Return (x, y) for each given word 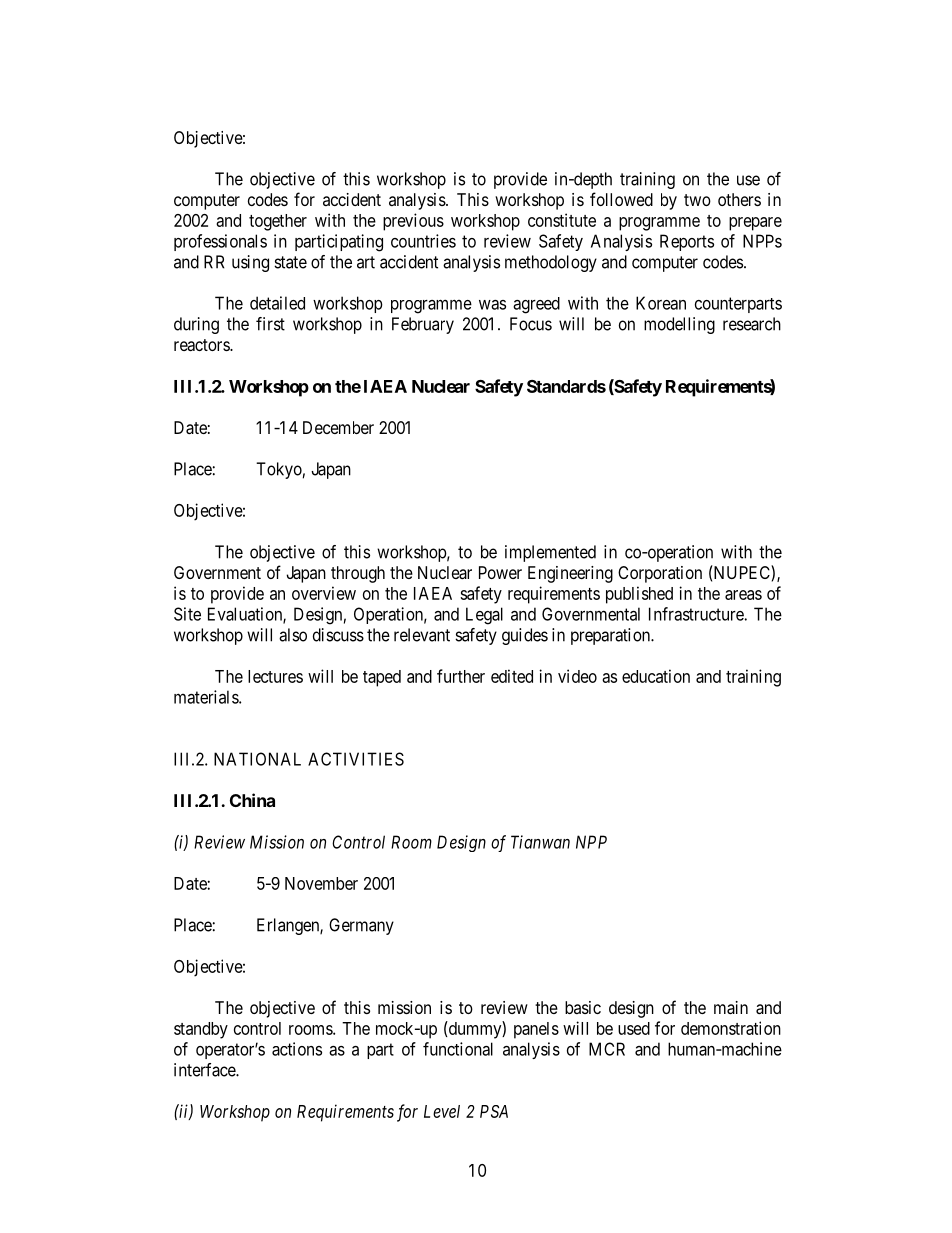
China (252, 800)
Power (500, 572)
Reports (687, 242)
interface (205, 1070)
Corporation (660, 574)
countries (423, 241)
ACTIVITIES (356, 759)
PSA (494, 1111)
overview (324, 593)
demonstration (731, 1028)
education (656, 676)
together (278, 222)
